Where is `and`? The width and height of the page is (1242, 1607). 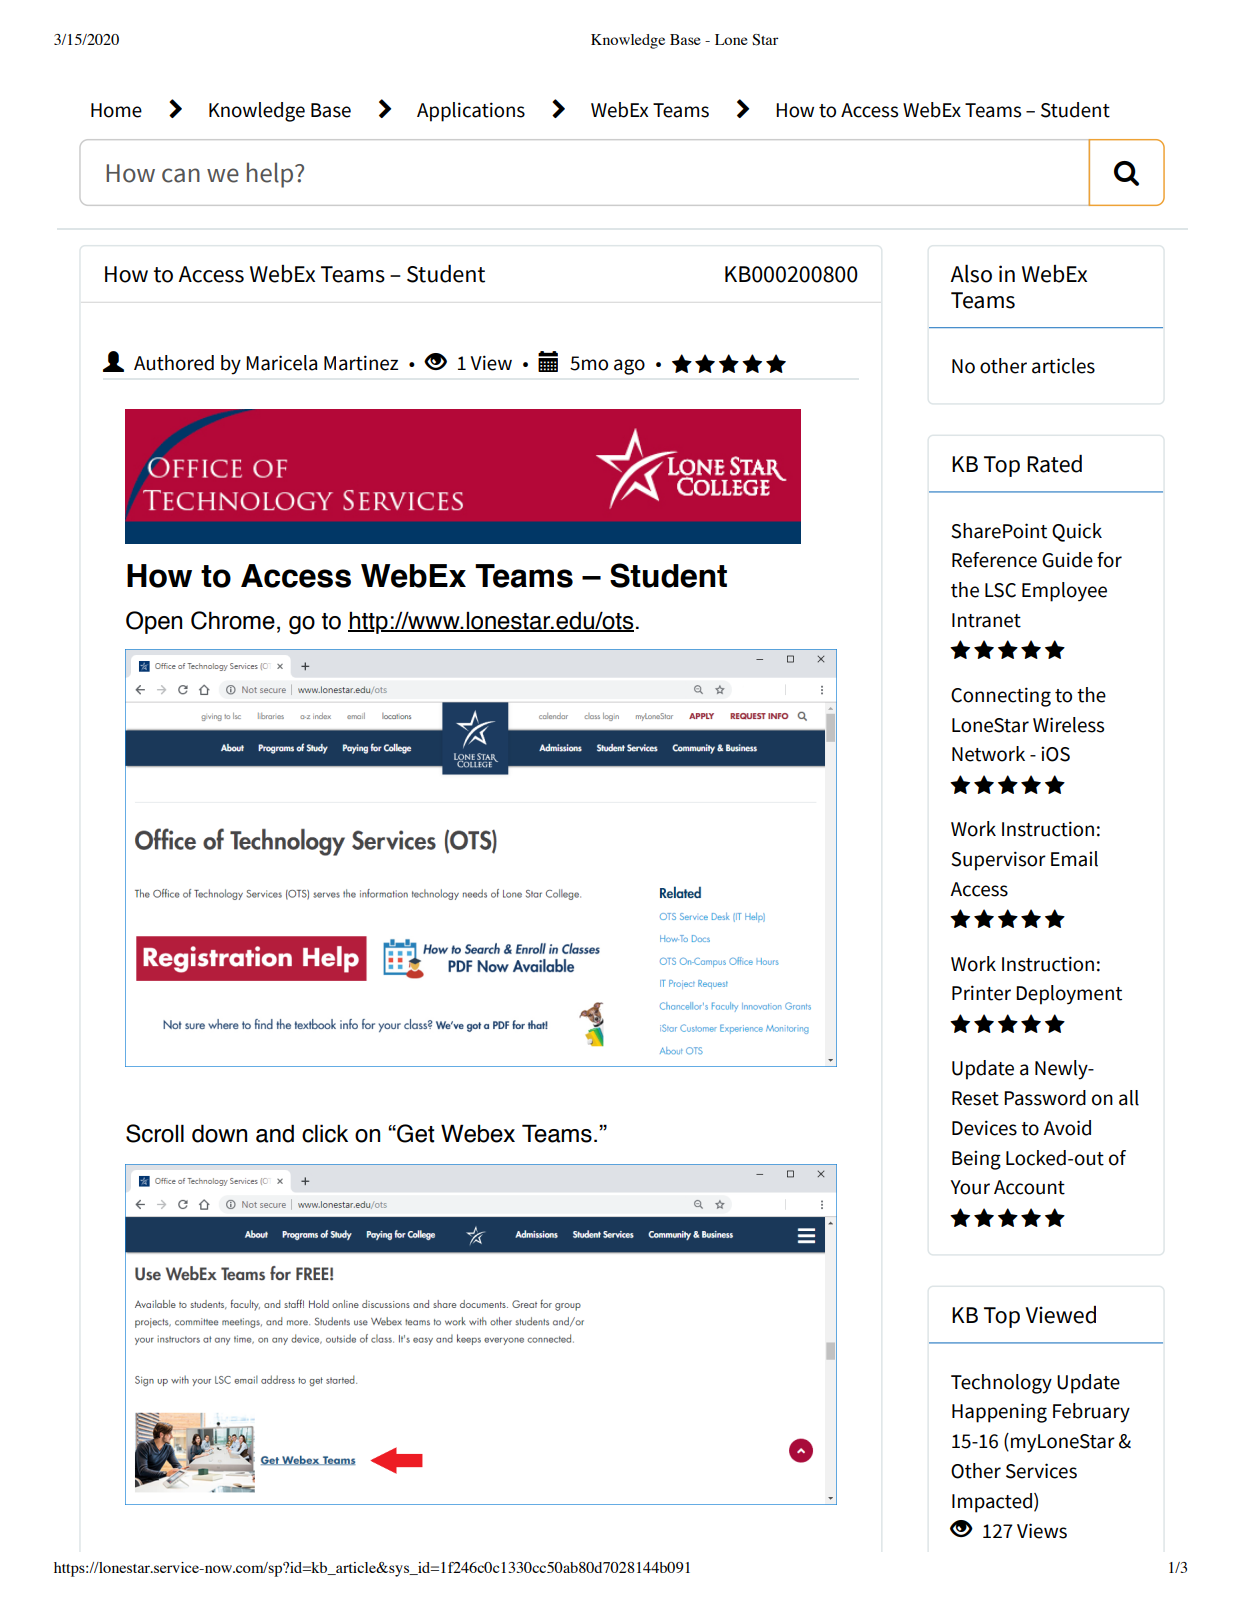
and is located at coordinates (275, 1133).
